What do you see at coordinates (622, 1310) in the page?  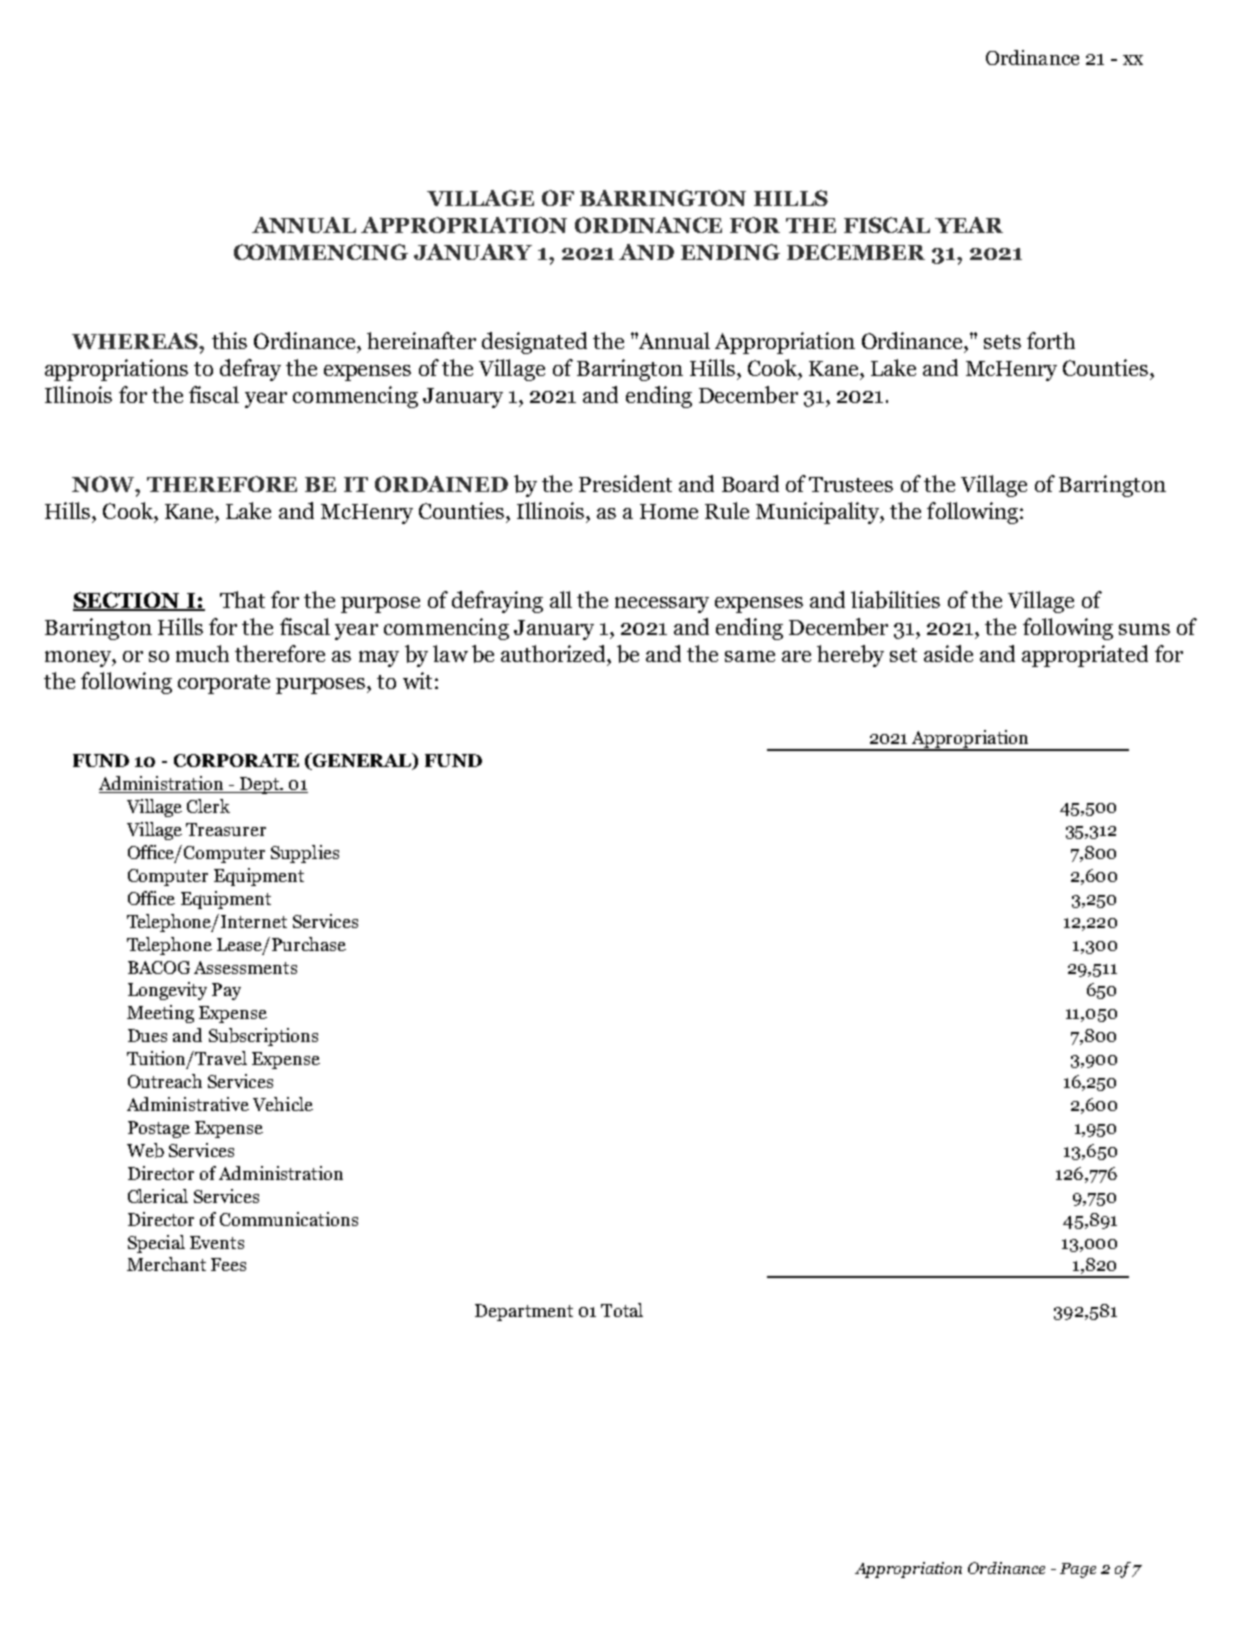 I see `Total` at bounding box center [622, 1310].
